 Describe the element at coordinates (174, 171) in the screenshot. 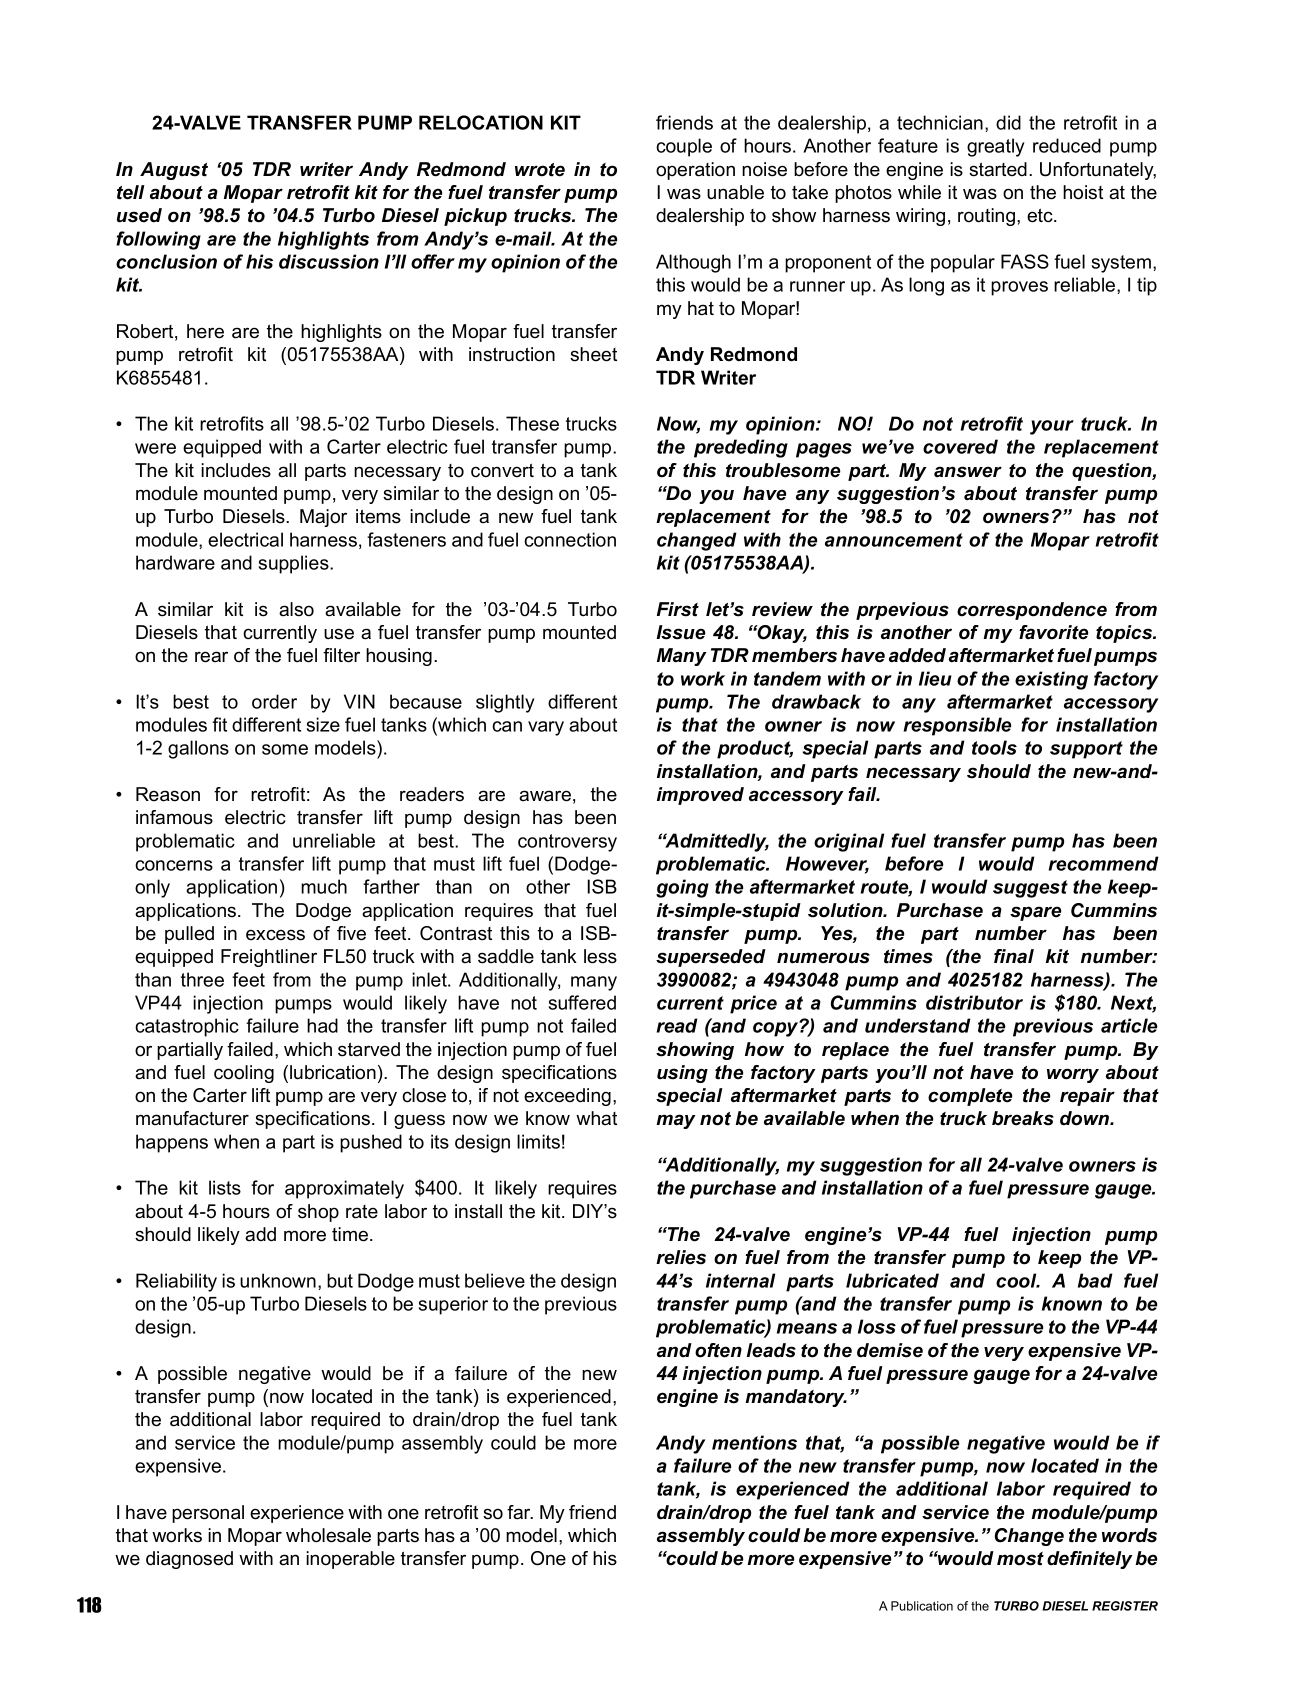

I see `August` at that location.
